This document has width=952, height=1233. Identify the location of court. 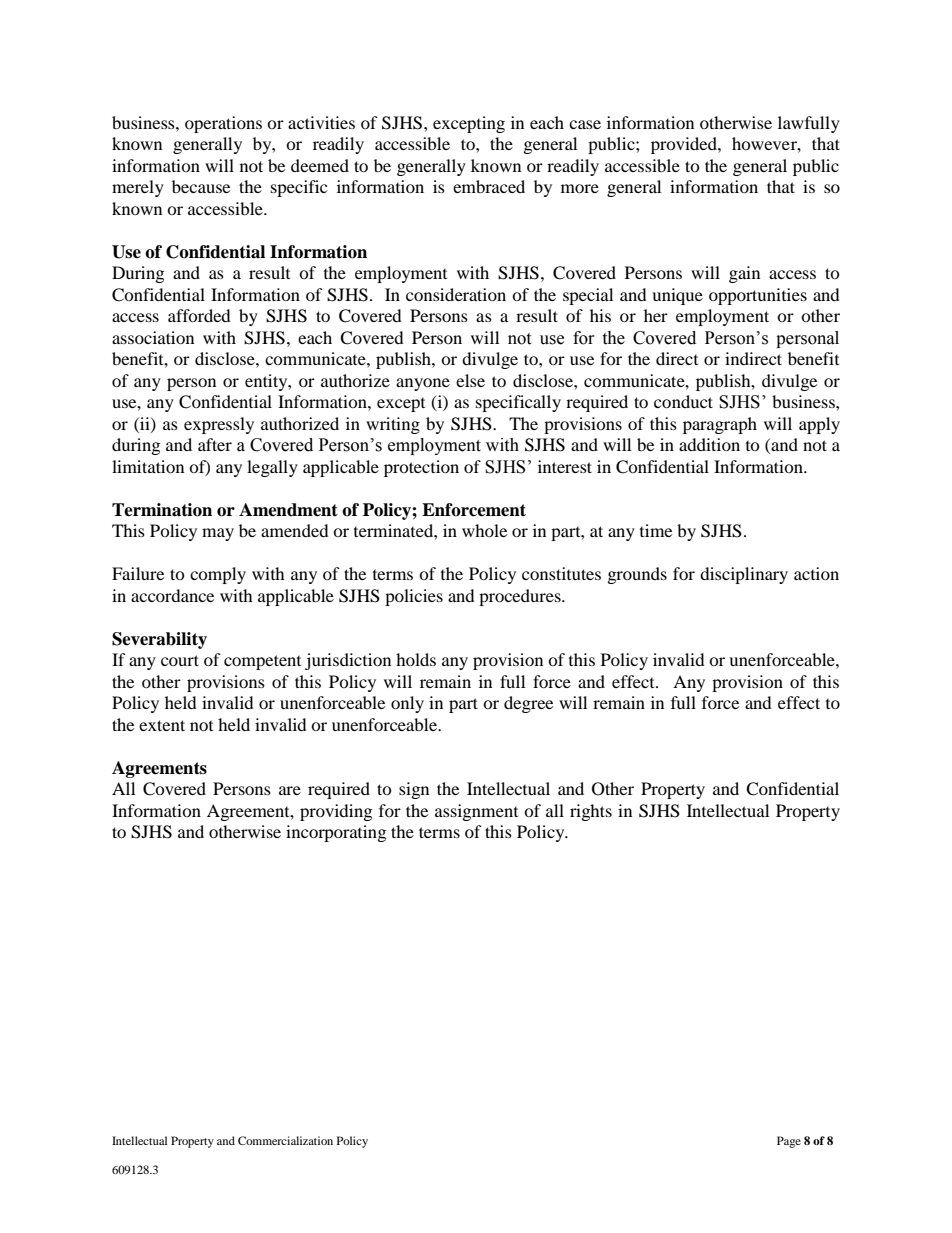
(180, 660).
